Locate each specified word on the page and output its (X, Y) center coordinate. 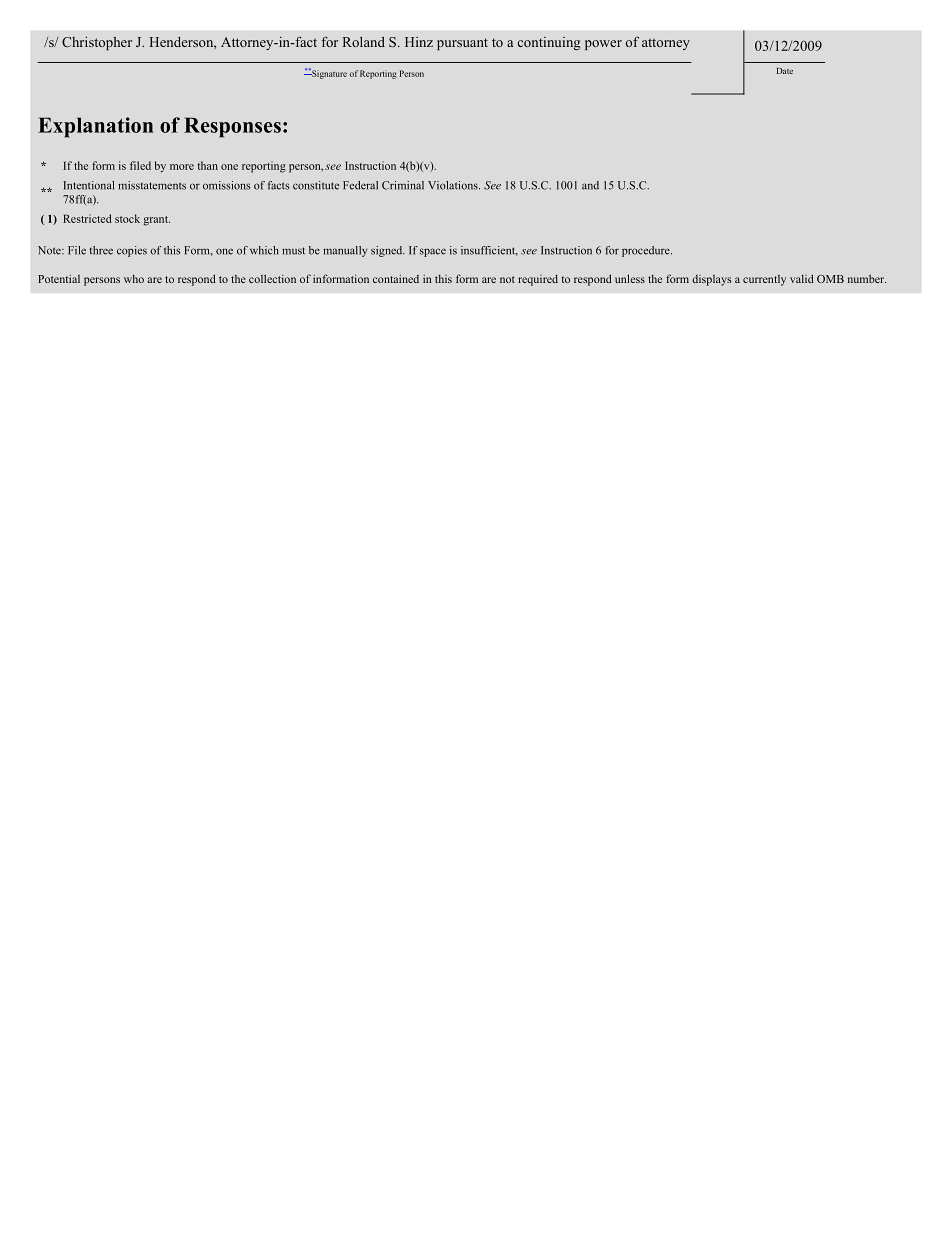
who (134, 279)
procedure (647, 251)
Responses (232, 127)
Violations (454, 185)
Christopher (97, 43)
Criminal (403, 185)
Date (785, 71)
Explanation (95, 127)
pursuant (462, 44)
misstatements (152, 185)
